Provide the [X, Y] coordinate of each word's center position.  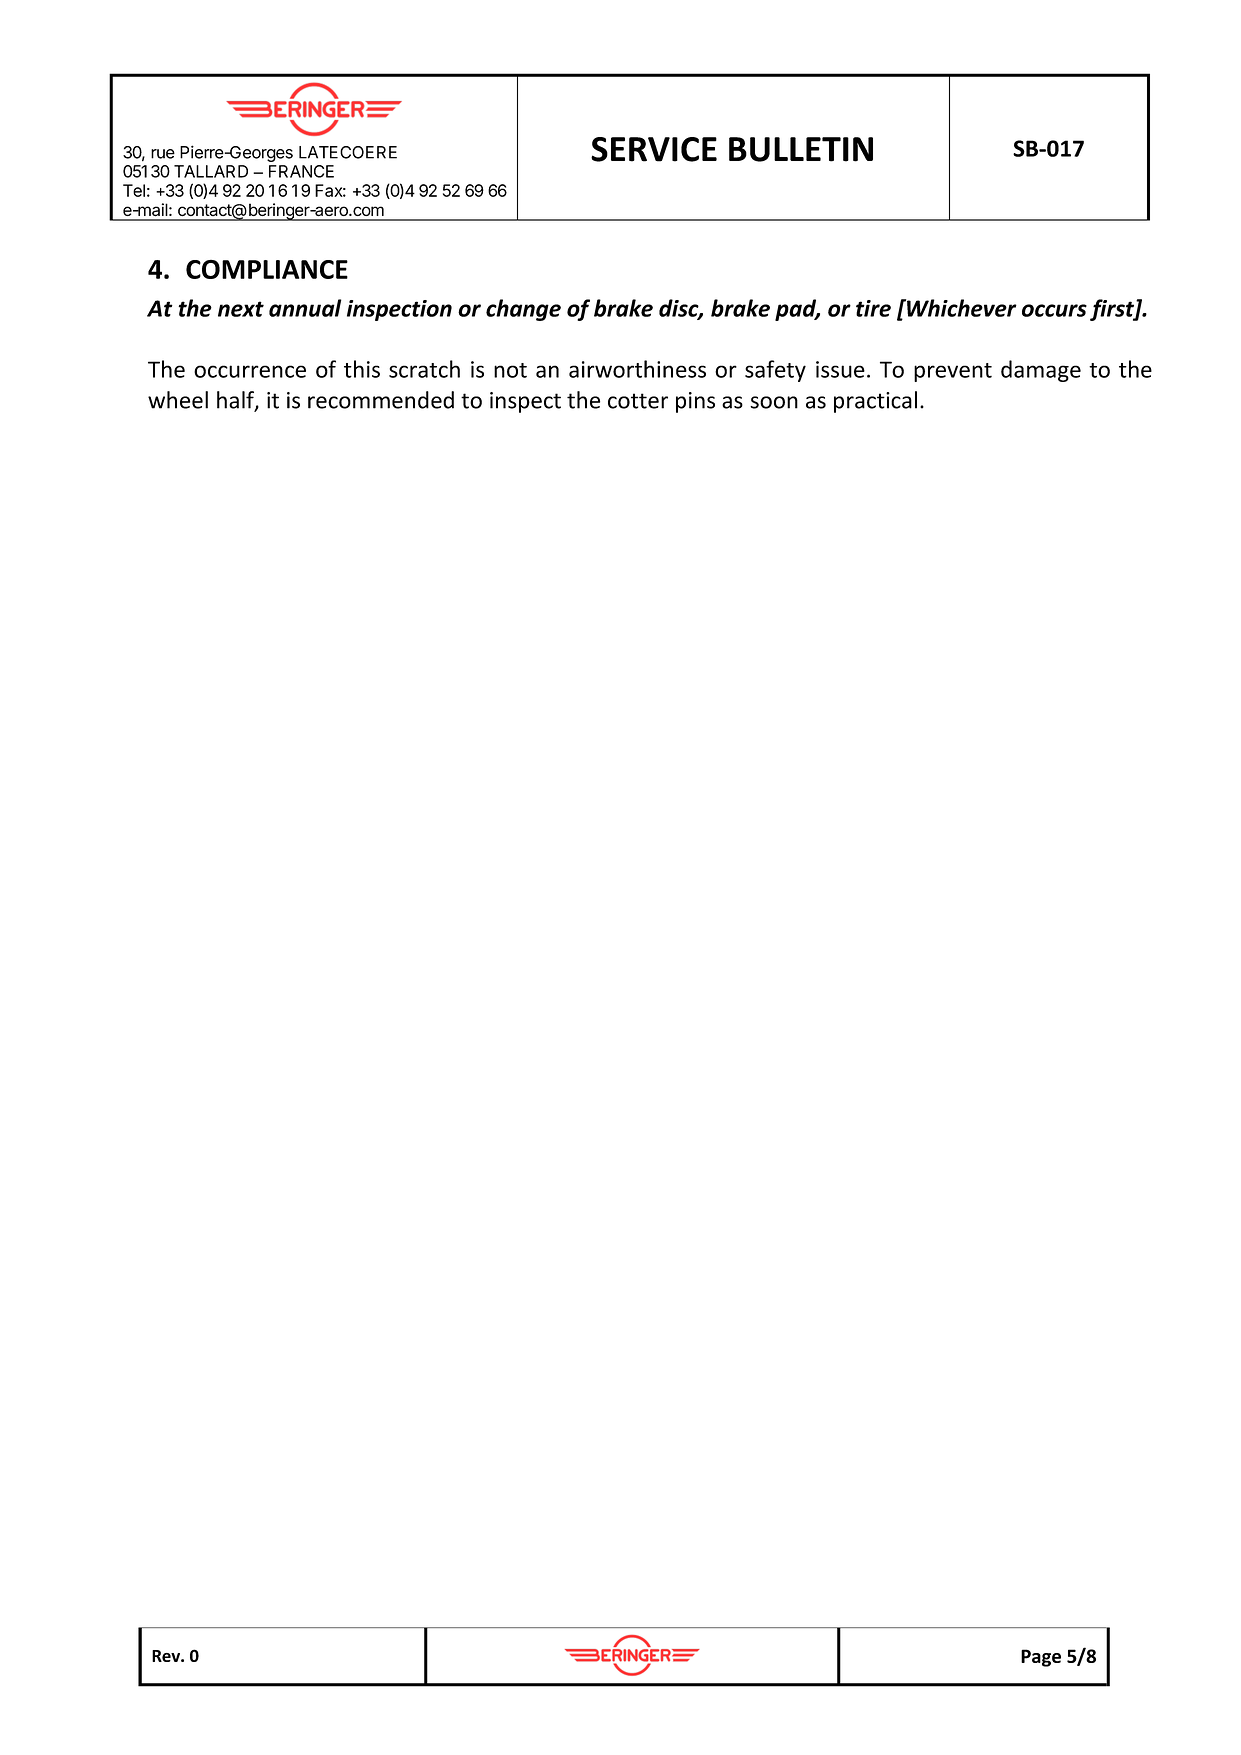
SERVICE [654, 149]
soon [774, 402]
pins [695, 402]
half [236, 401]
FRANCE [301, 171]
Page [1041, 1658]
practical [875, 402]
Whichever [961, 308]
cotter [638, 401]
